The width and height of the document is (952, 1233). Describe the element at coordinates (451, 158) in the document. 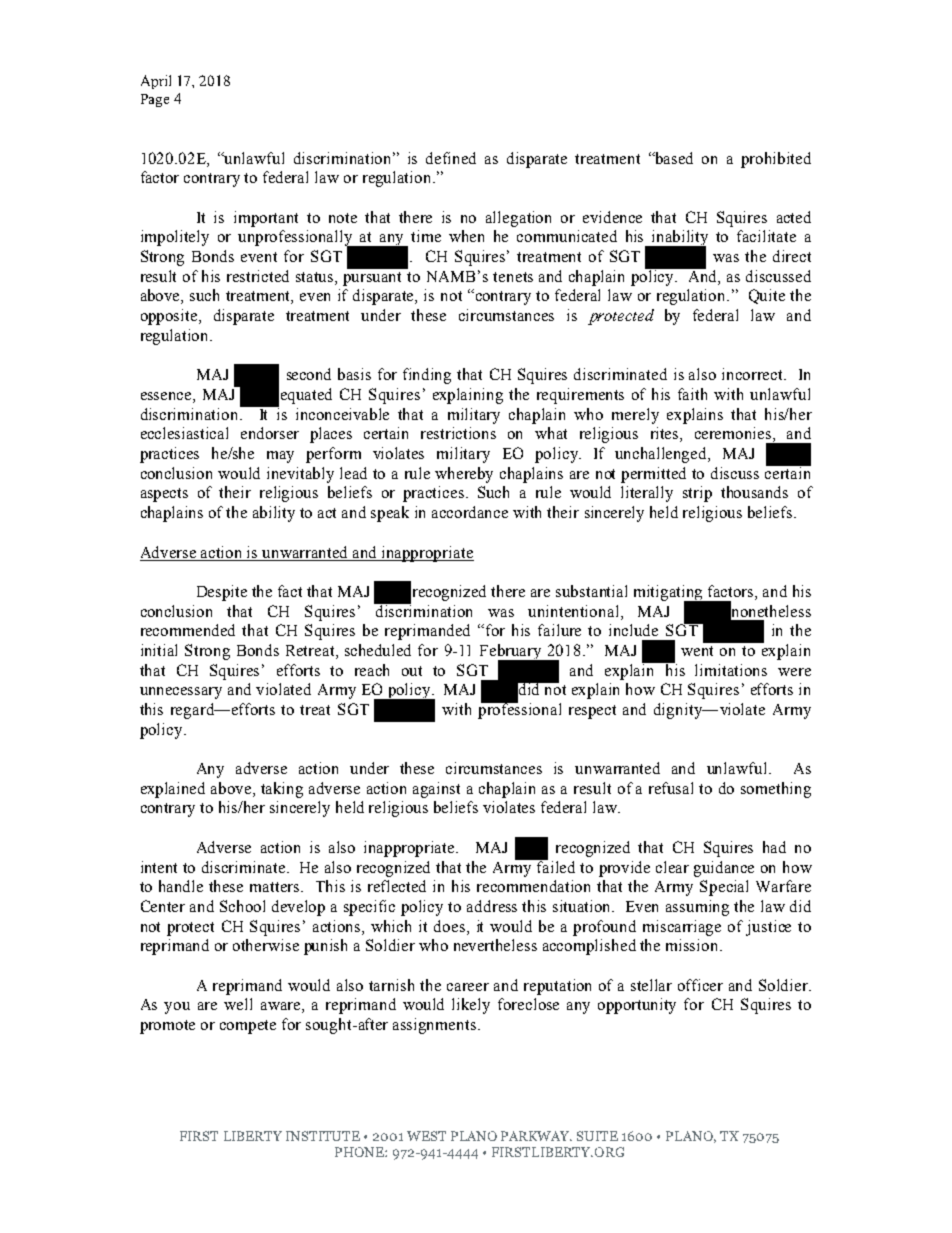

I see `defined` at that location.
